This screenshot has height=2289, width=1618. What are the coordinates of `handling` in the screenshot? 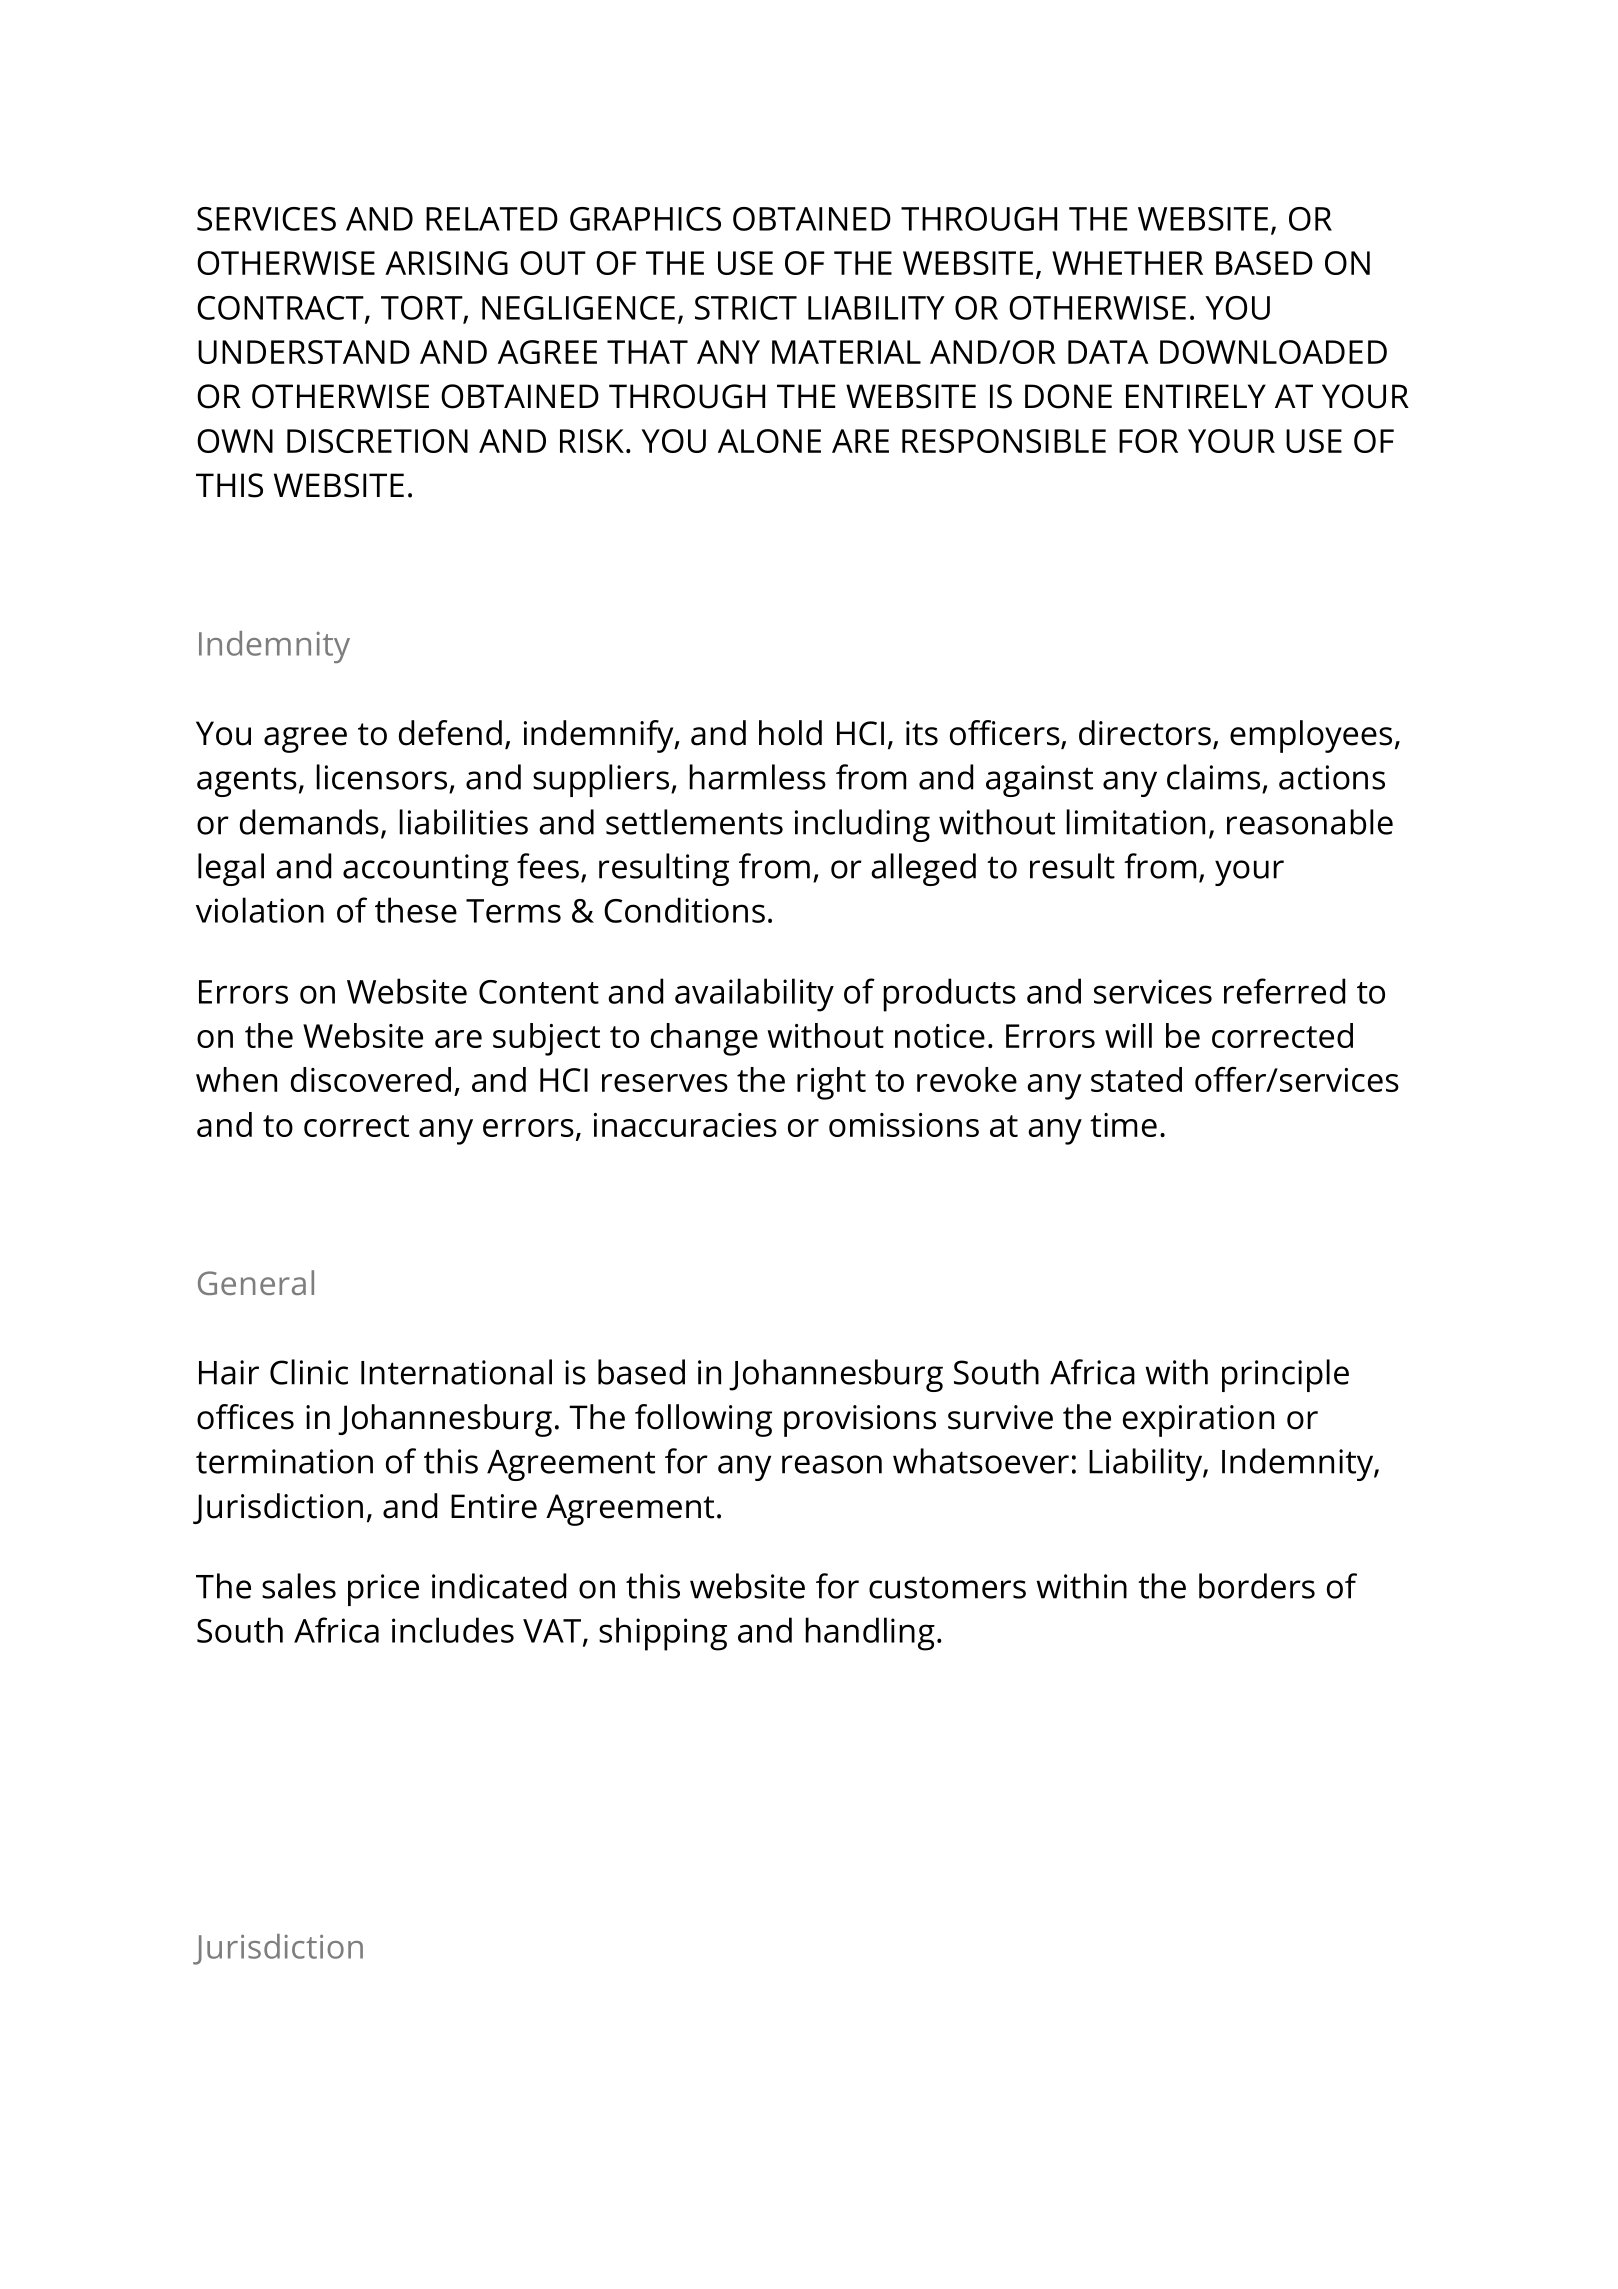 It's located at (870, 1634).
